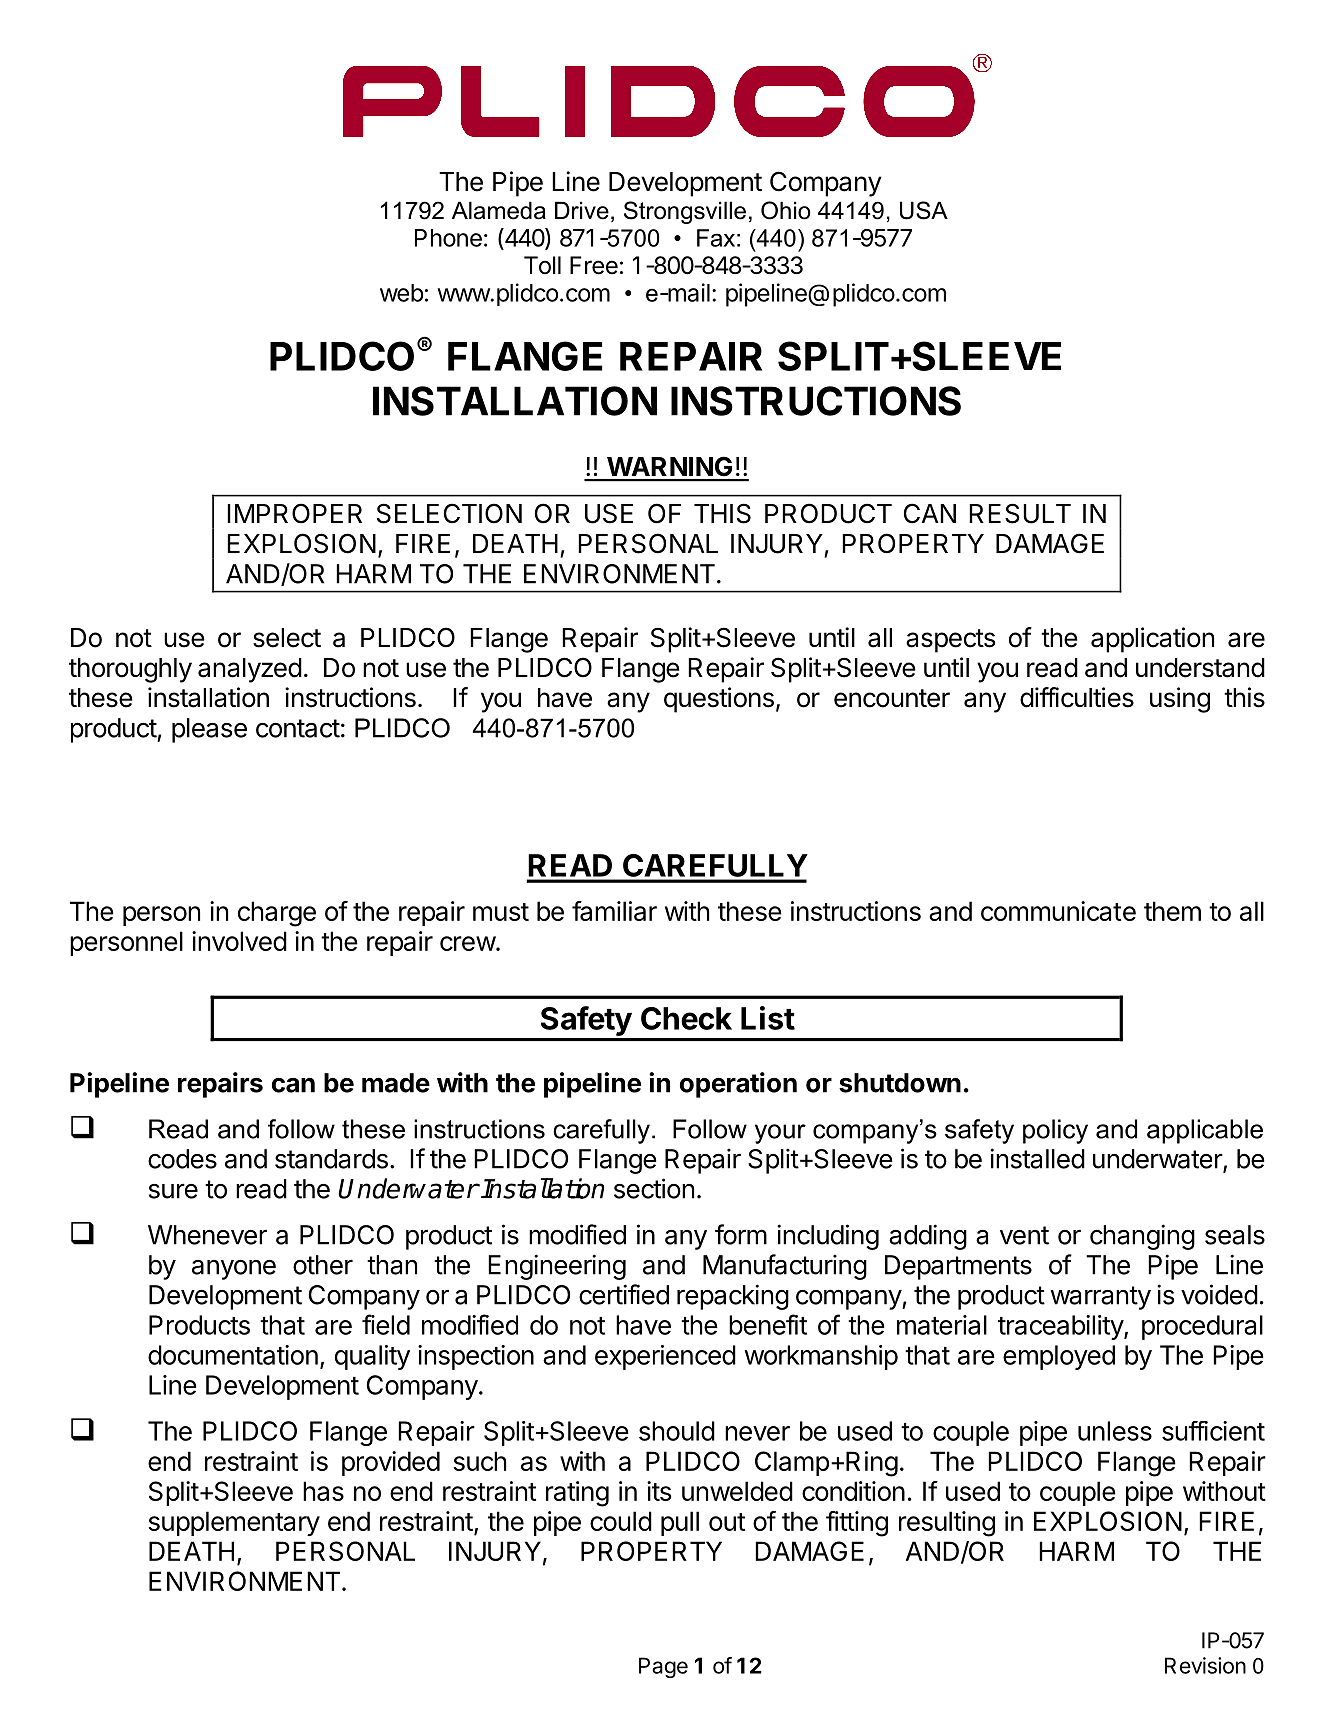  I want to click on warranty, so click(1100, 1298).
